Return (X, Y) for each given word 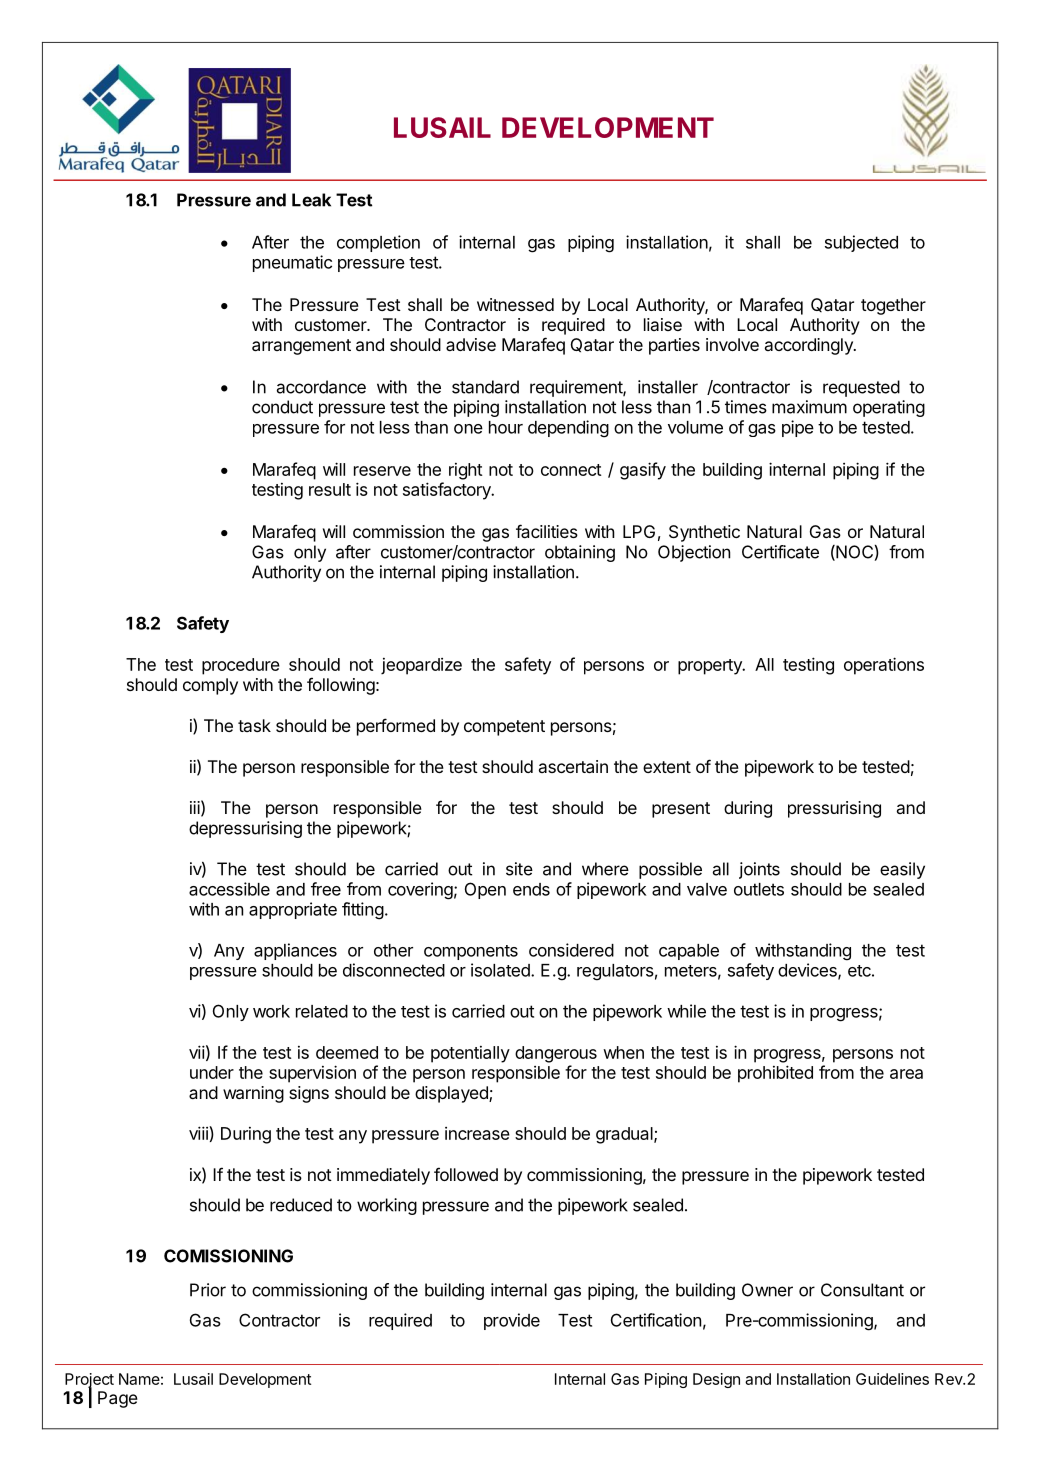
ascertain (573, 766)
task (254, 725)
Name (139, 1379)
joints (759, 870)
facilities (547, 531)
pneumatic (292, 263)
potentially (470, 1054)
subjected (861, 243)
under (212, 1072)
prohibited (775, 1074)
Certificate (780, 552)
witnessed (515, 304)
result (330, 489)
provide (512, 1321)
